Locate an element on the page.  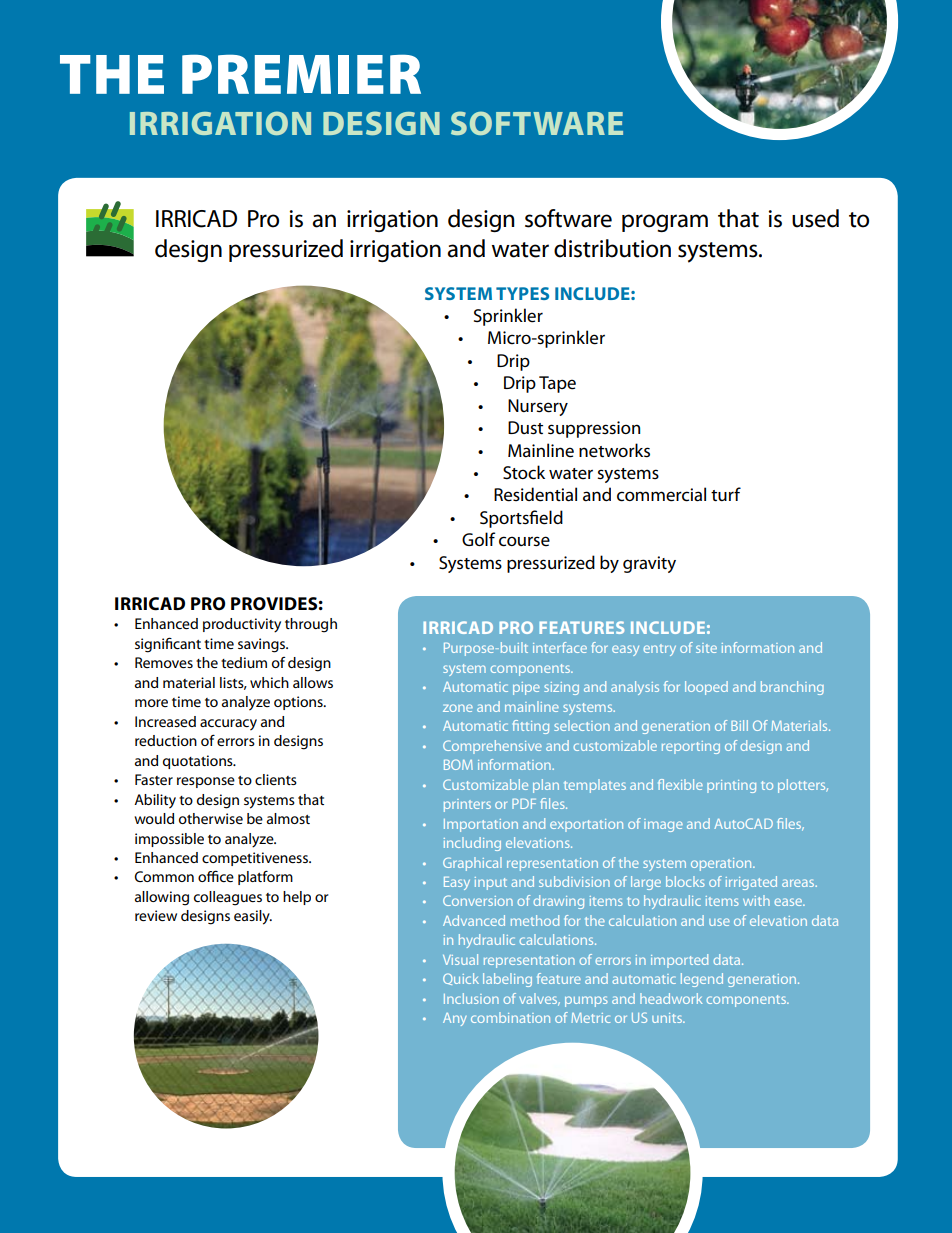
distribution is located at coordinates (612, 248).
